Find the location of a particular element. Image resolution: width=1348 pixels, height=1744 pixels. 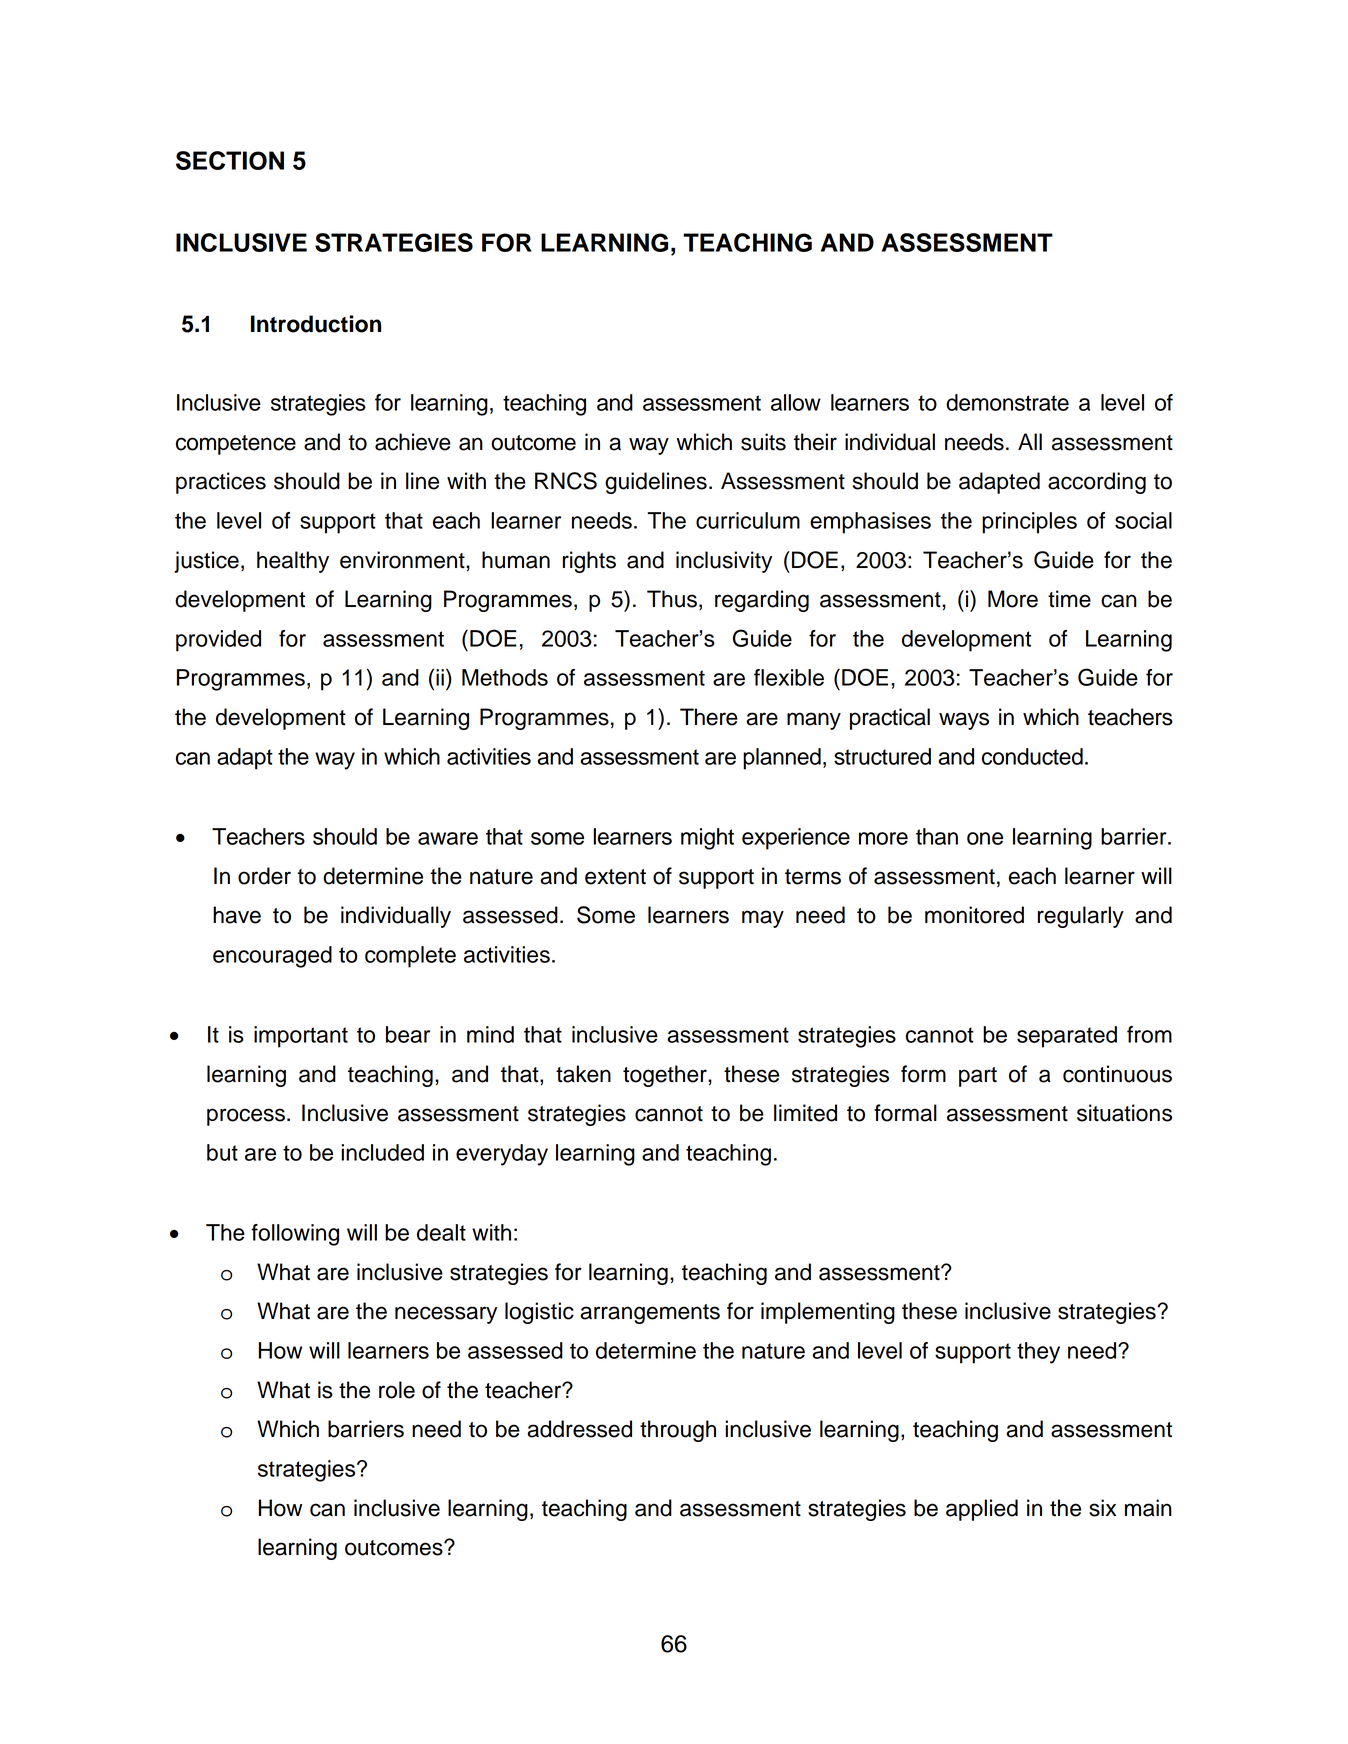

through is located at coordinates (678, 1431).
